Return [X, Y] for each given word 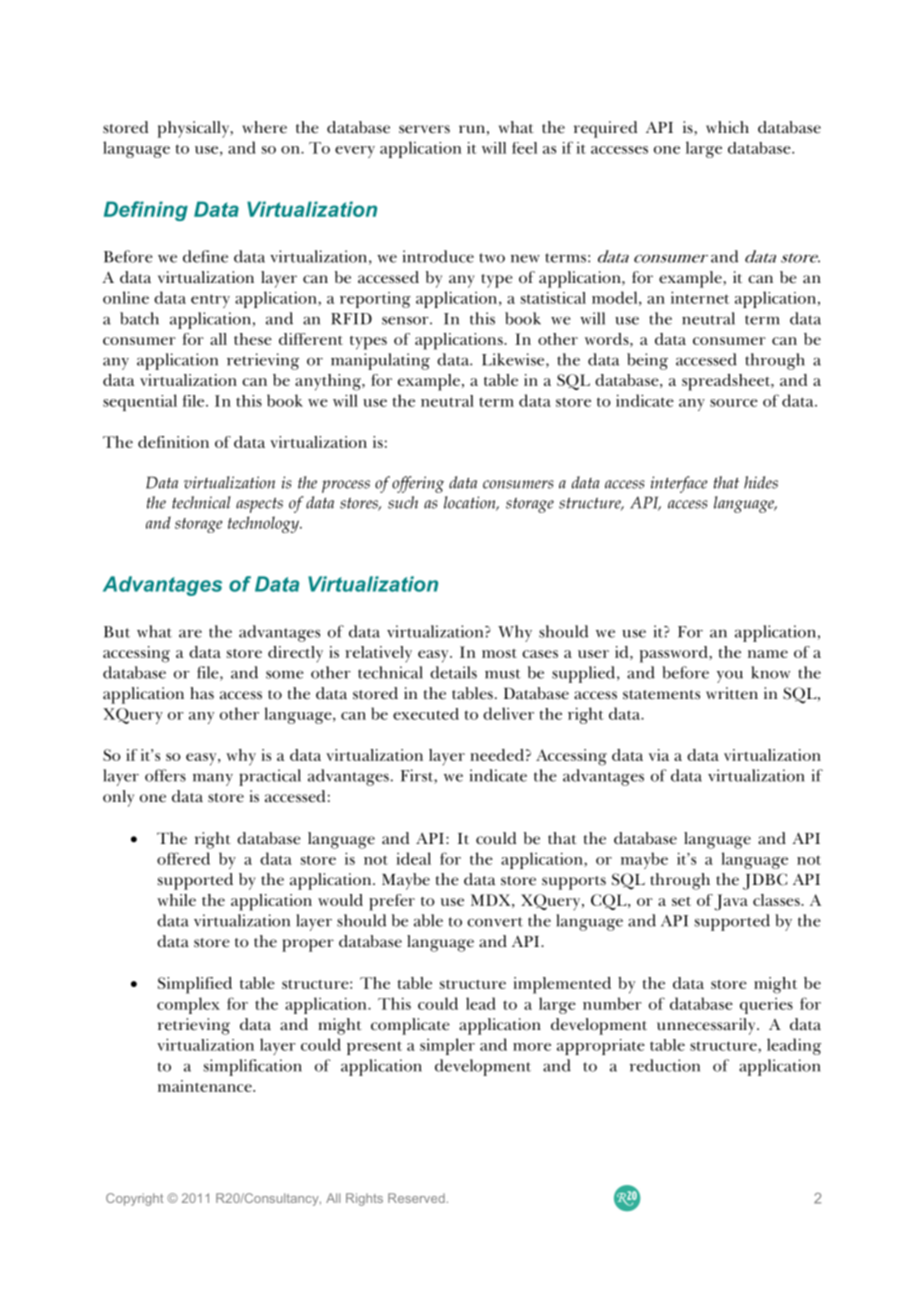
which [727, 127]
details [453, 672]
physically [195, 129]
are [190, 633]
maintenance [206, 1086]
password [675, 654]
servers [424, 129]
